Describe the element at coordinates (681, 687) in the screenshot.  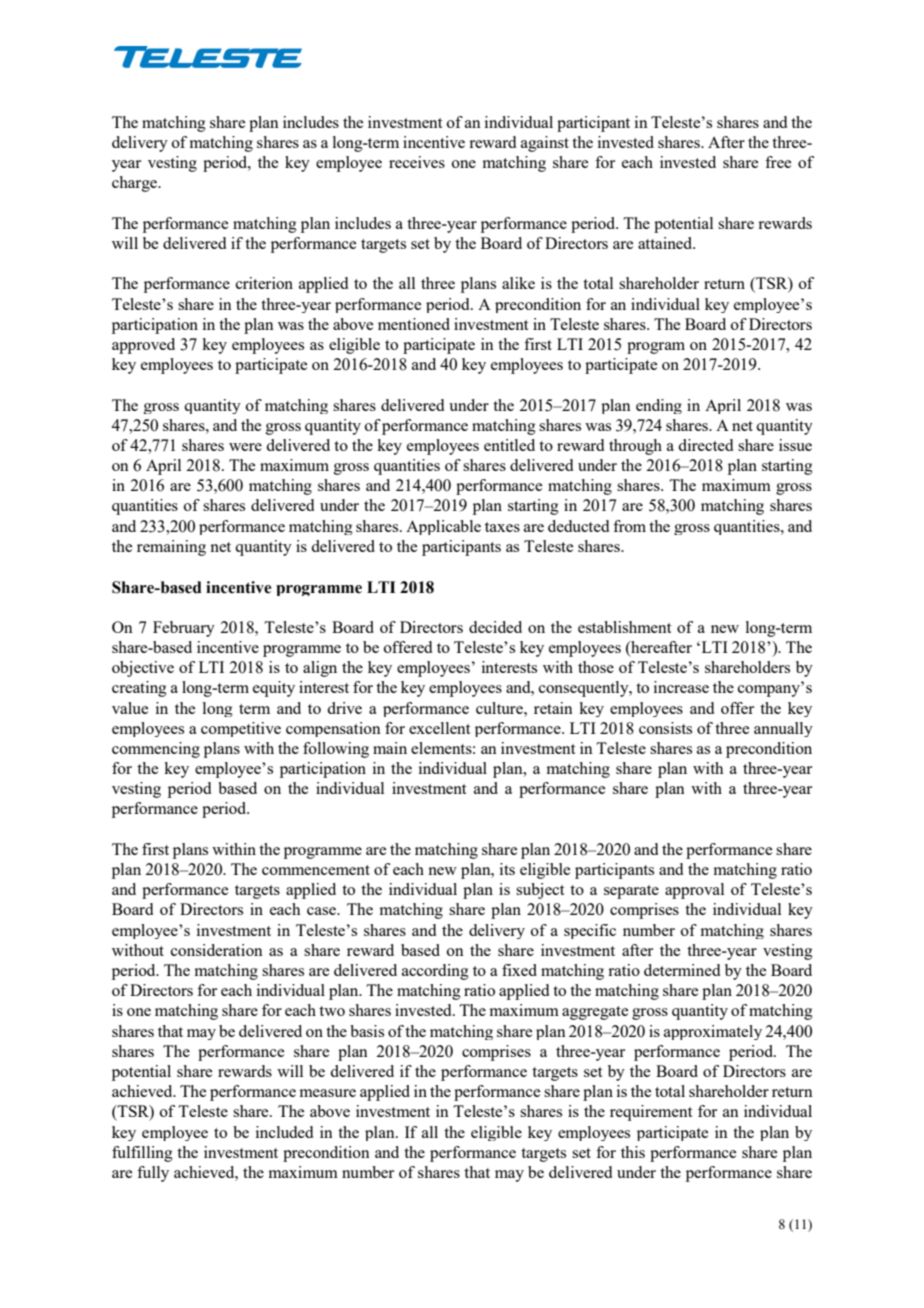
I see `increase` at that location.
